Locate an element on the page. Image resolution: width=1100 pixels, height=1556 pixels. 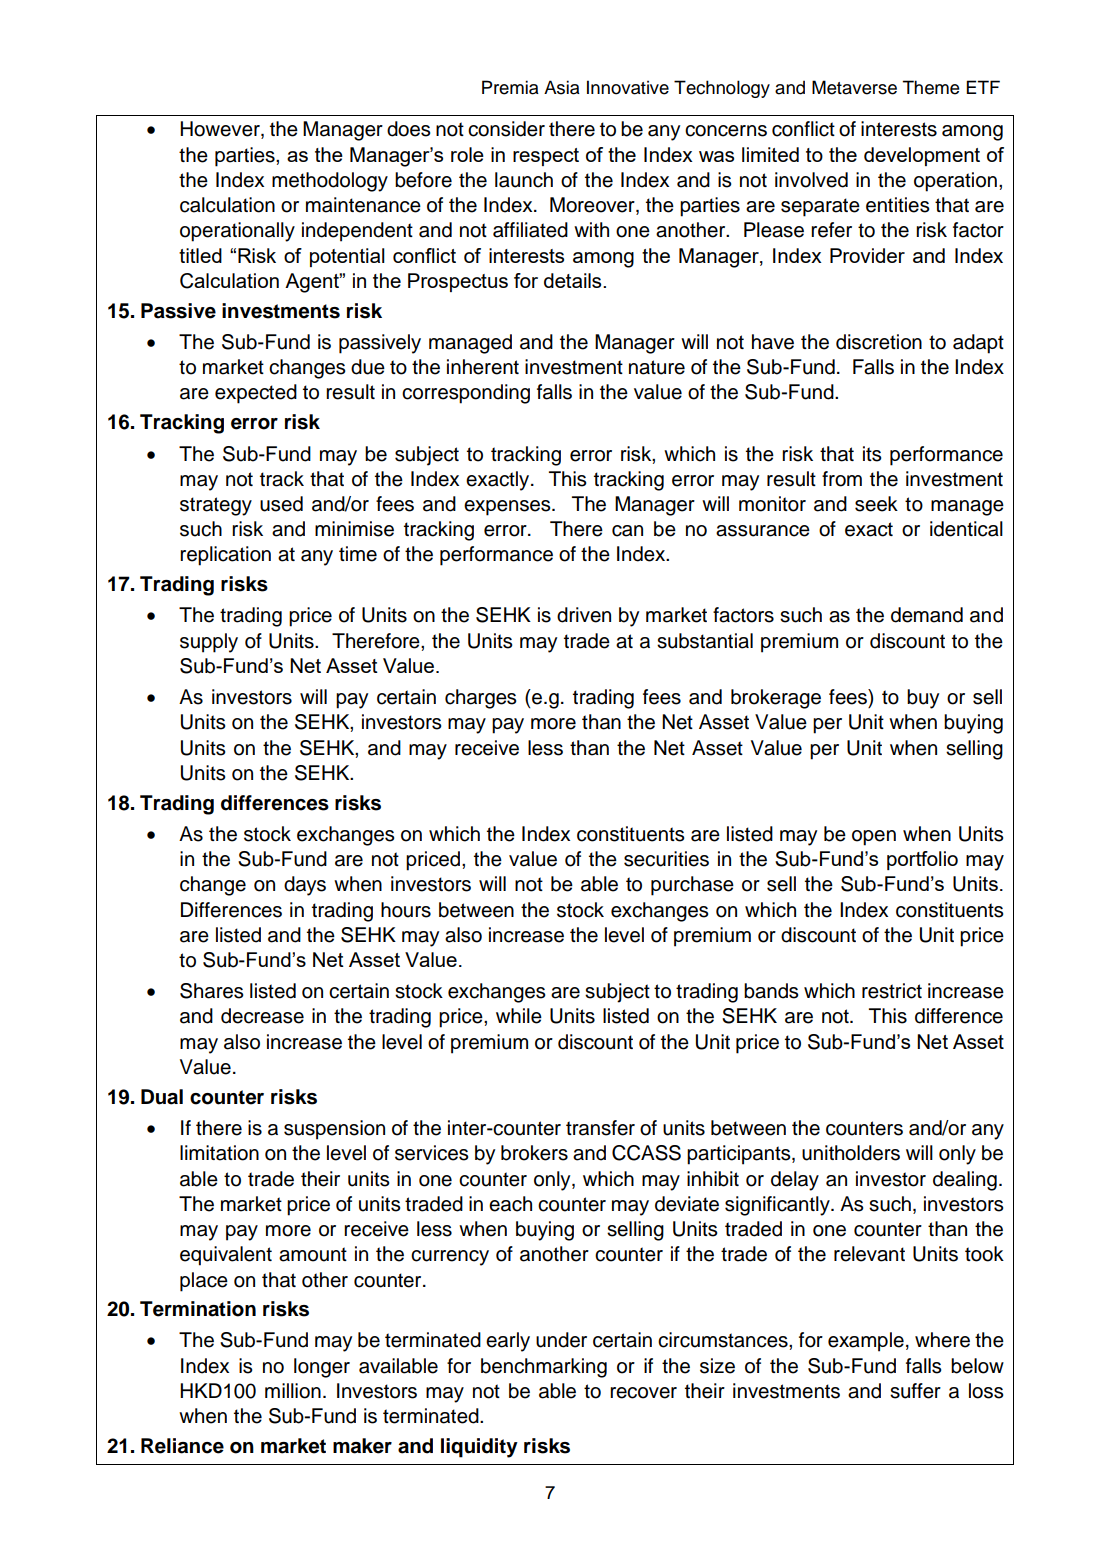
open is located at coordinates (874, 838).
